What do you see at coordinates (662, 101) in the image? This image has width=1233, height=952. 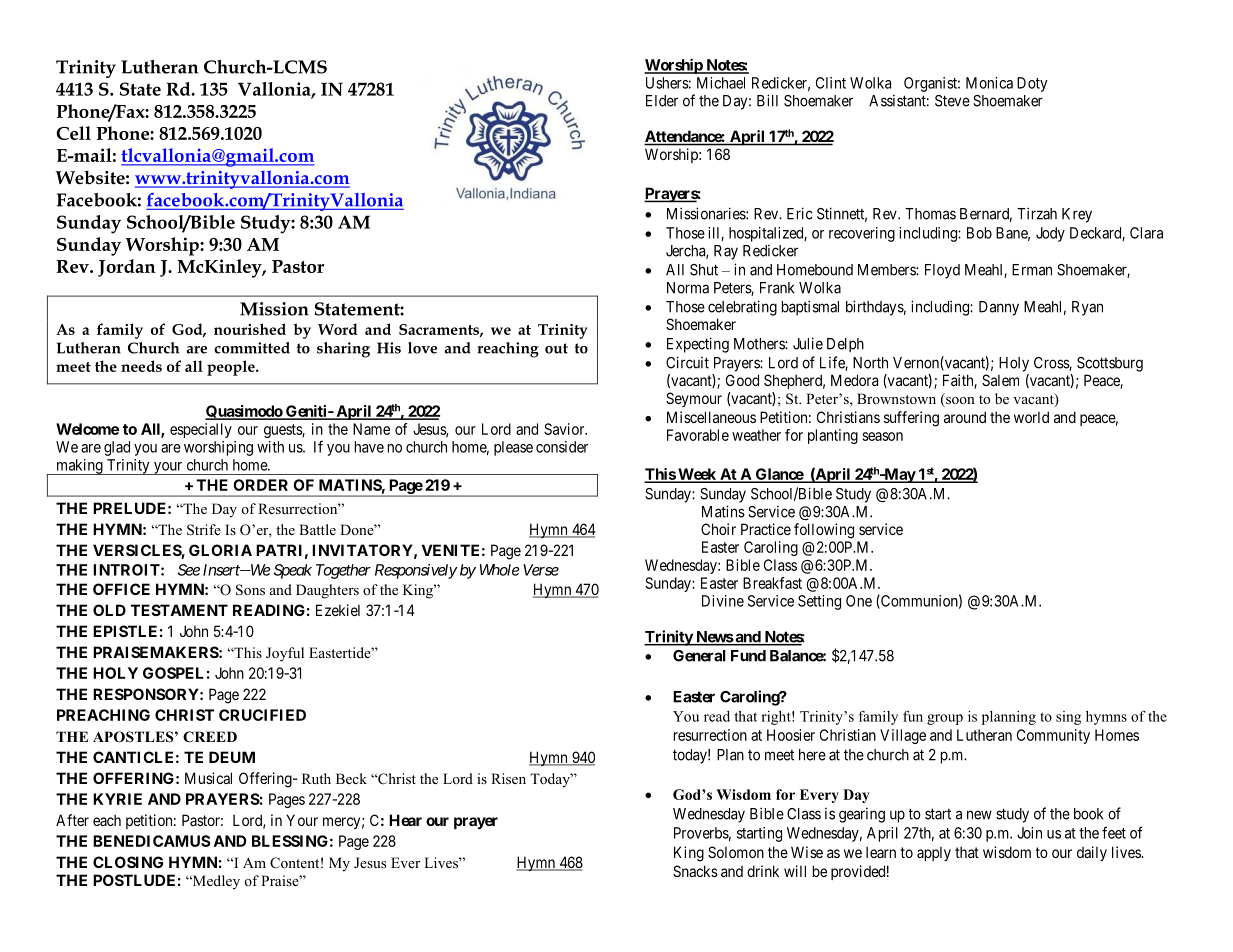 I see `Elder` at bounding box center [662, 101].
